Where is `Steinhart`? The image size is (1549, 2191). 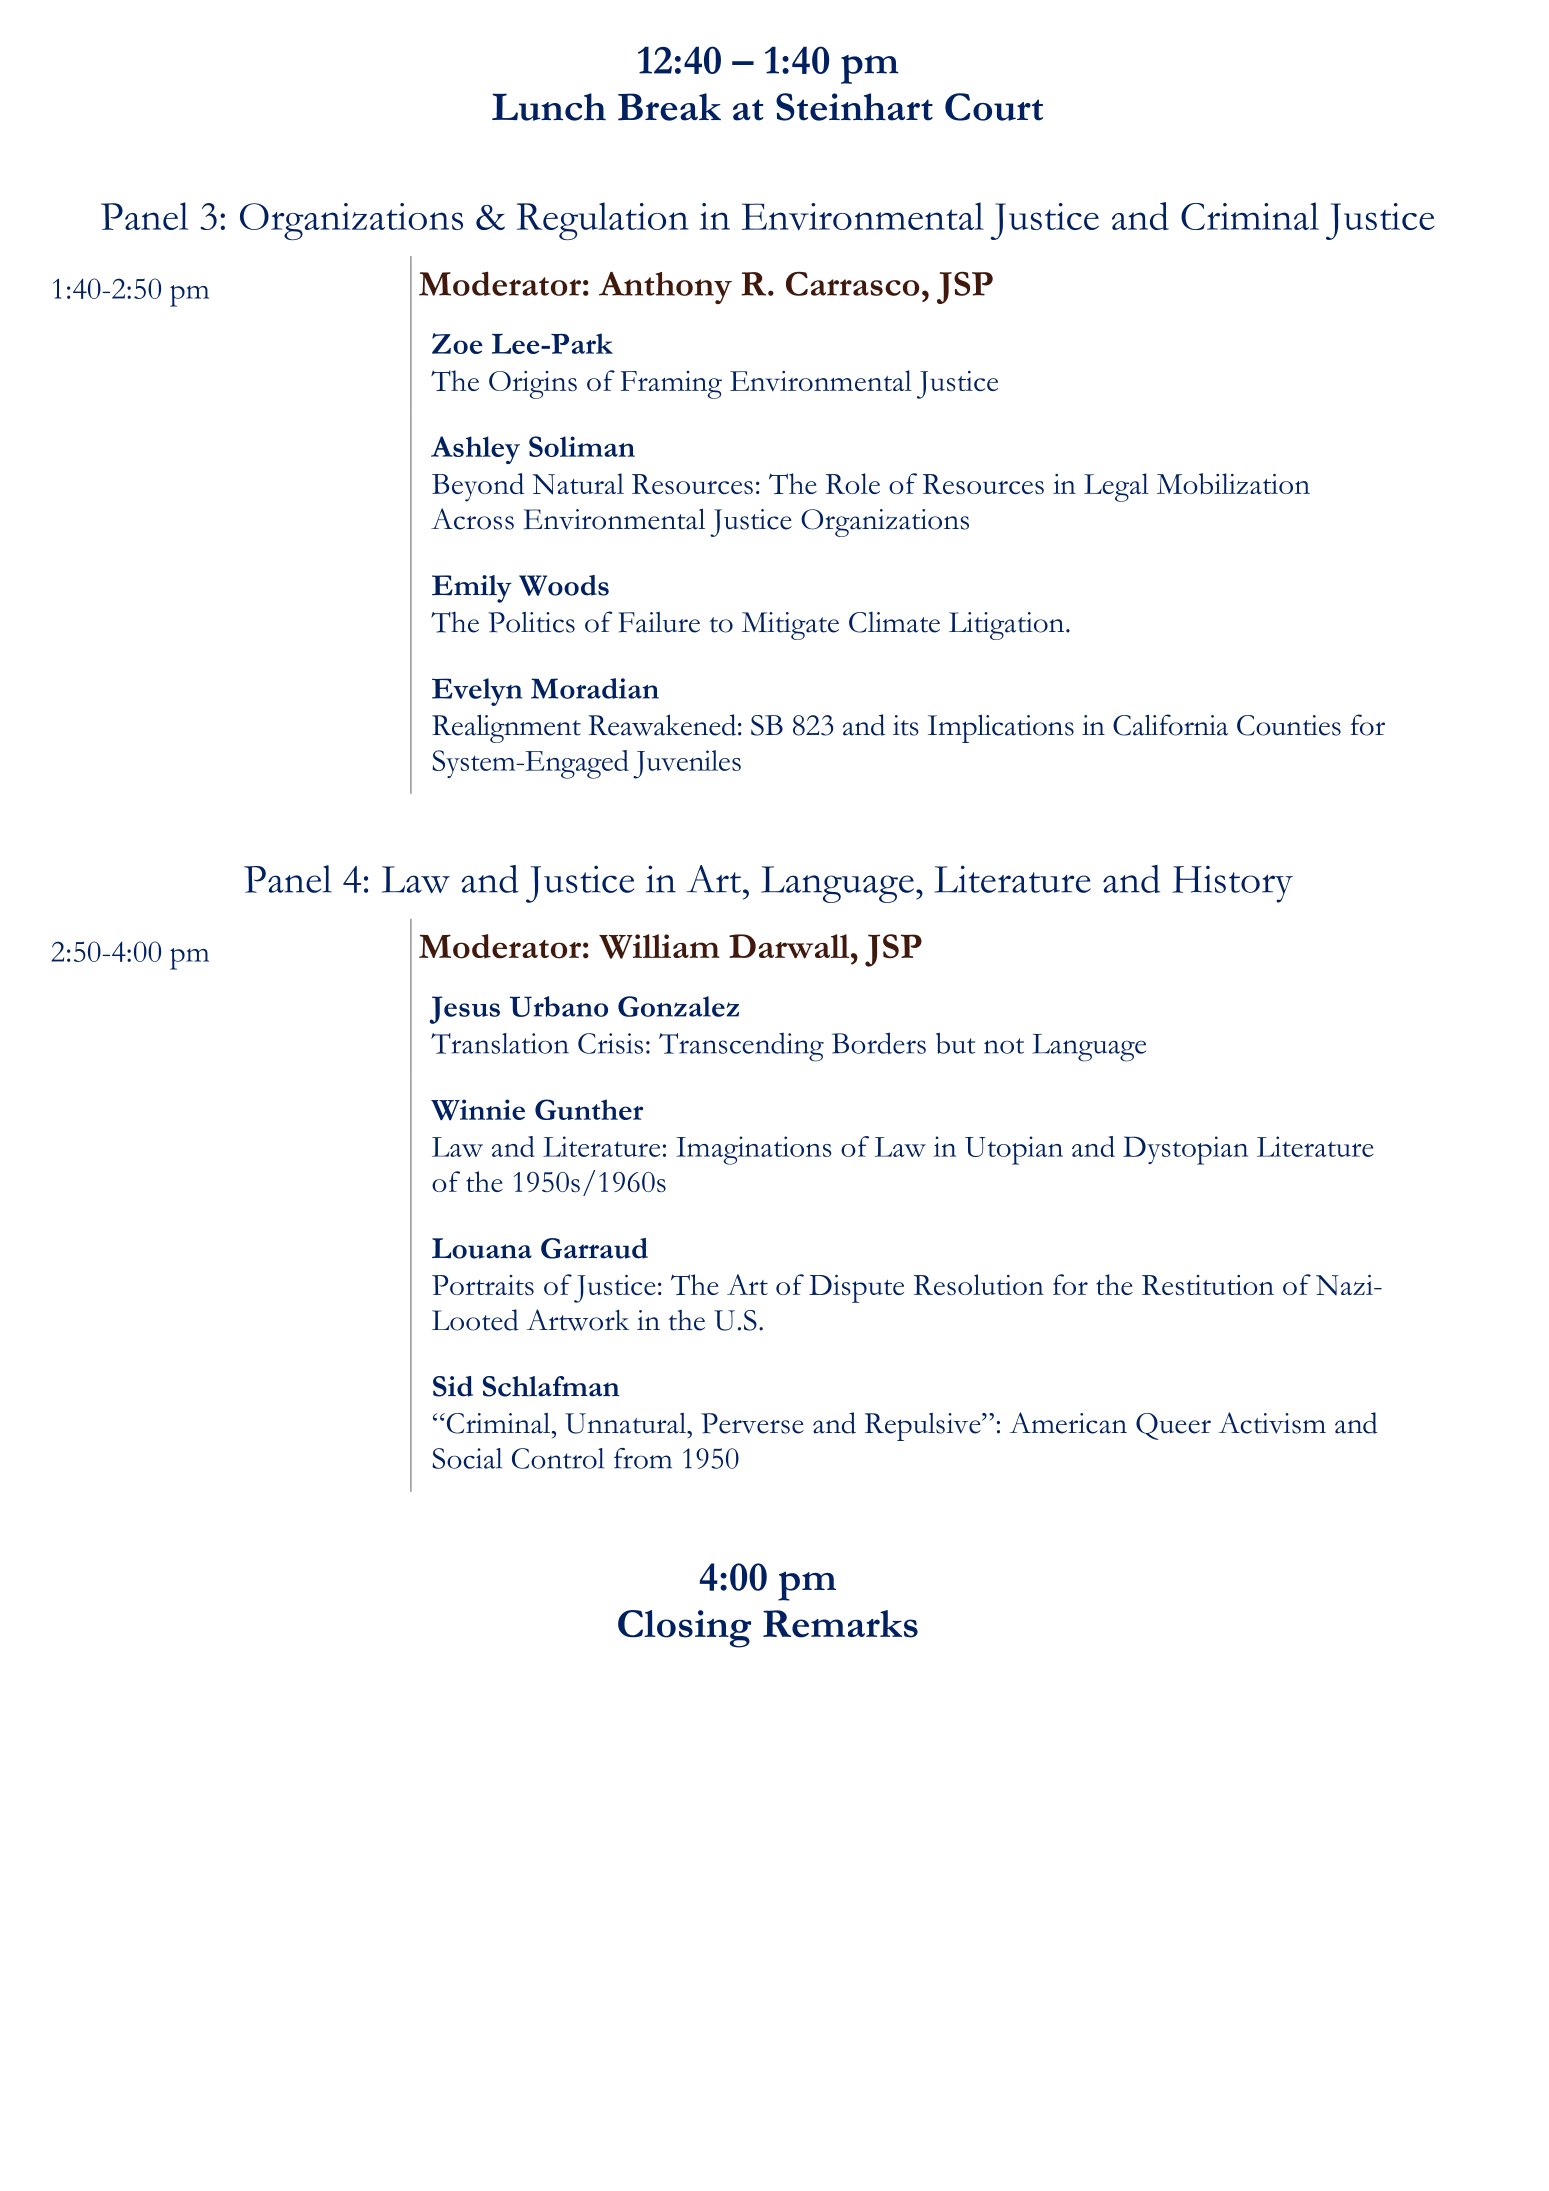 Steinhart is located at coordinates (854, 107).
